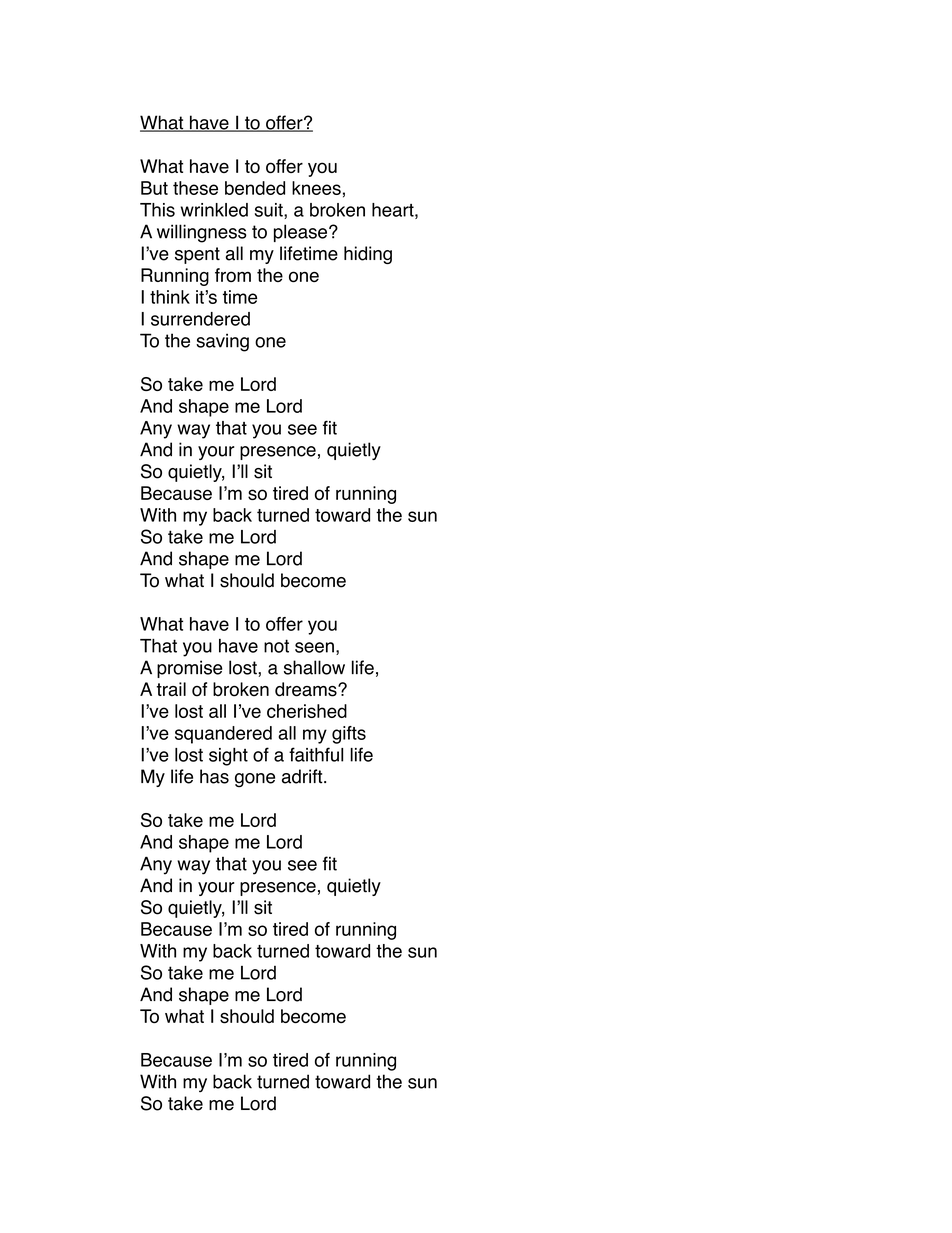 The image size is (952, 1233). I want to click on gifts, so click(349, 735).
